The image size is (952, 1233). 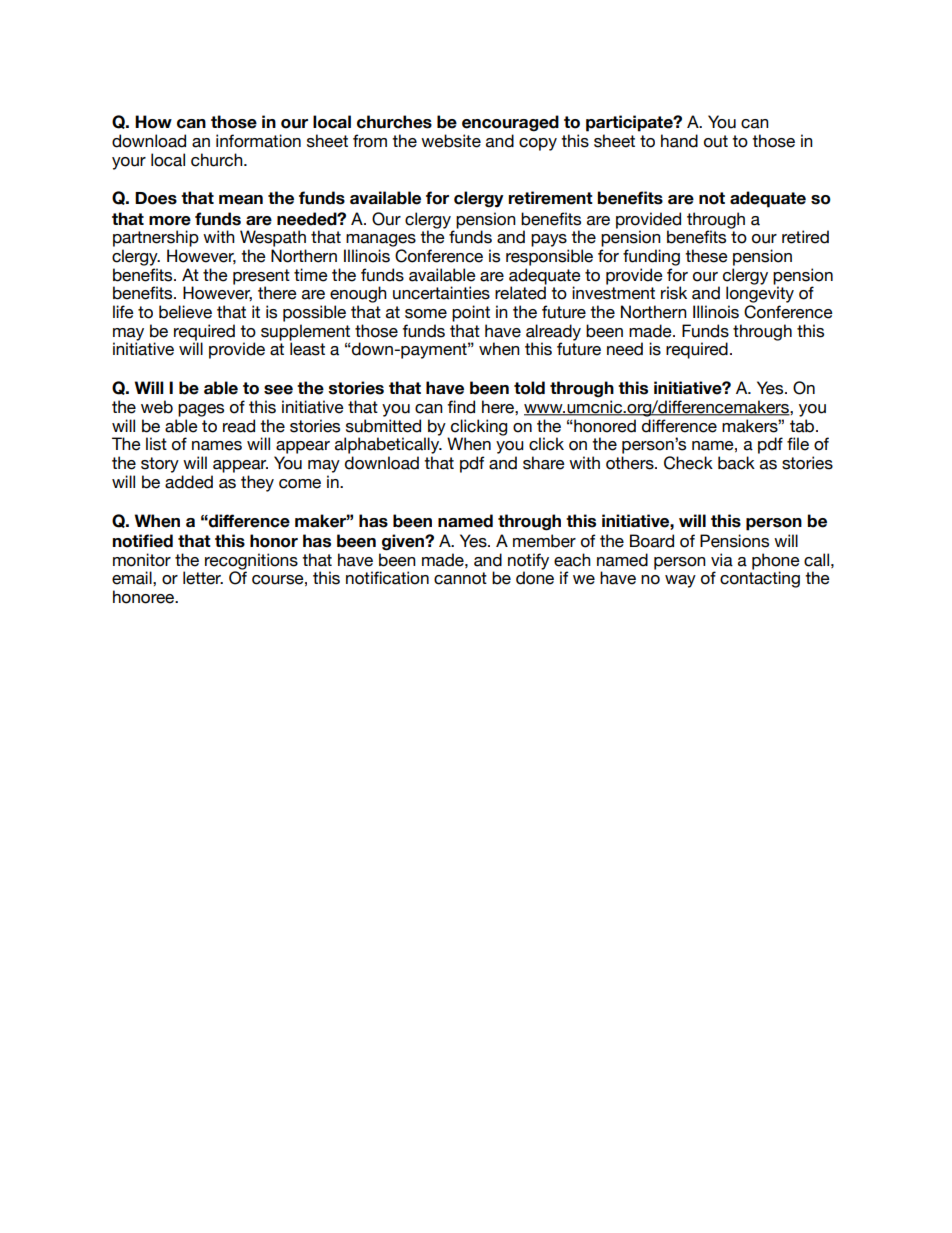 What do you see at coordinates (258, 141) in the image?
I see `information` at bounding box center [258, 141].
